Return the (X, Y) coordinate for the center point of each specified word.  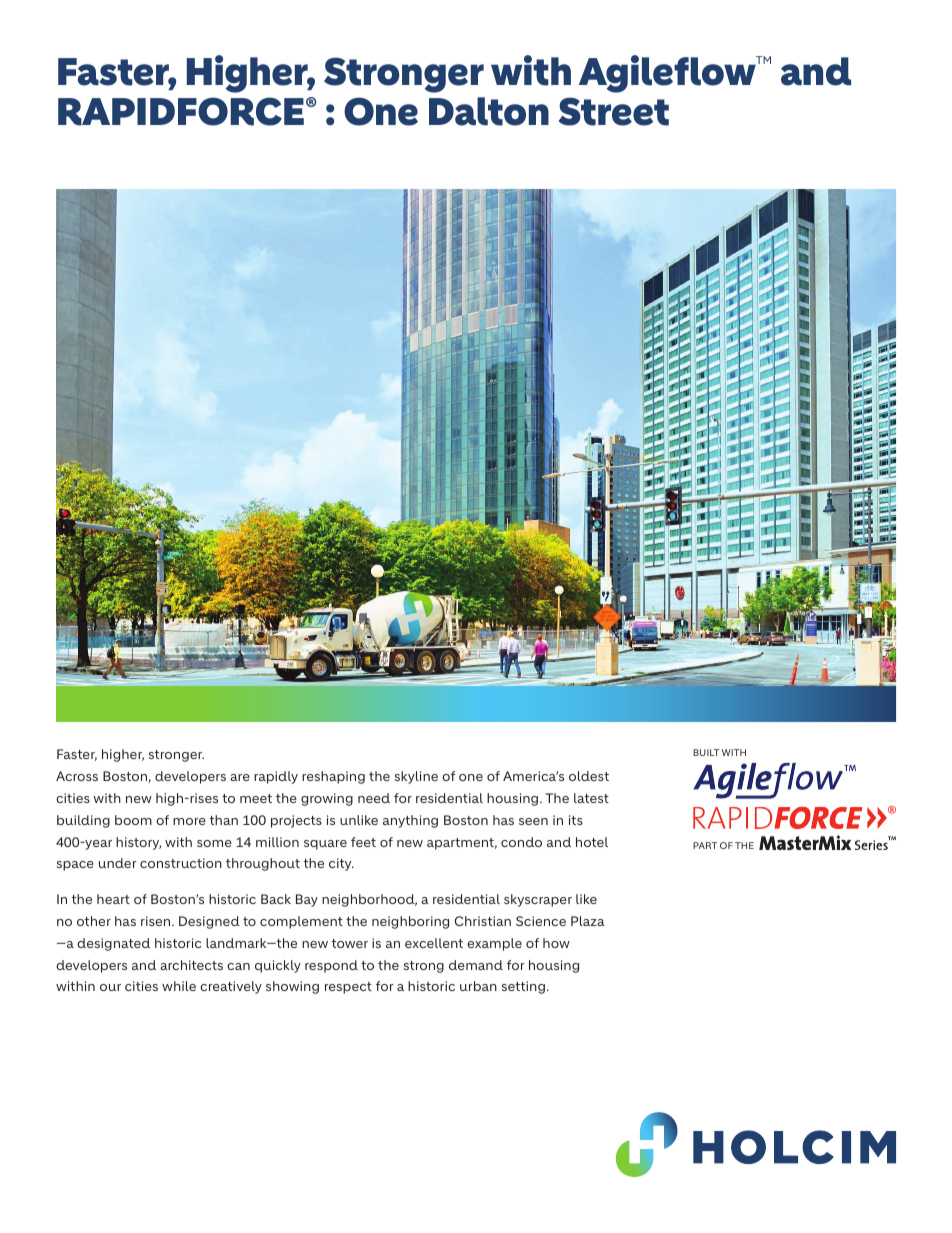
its (576, 820)
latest (591, 798)
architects (191, 965)
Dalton (489, 111)
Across (77, 776)
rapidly (276, 777)
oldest (589, 776)
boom (133, 820)
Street (614, 111)
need (374, 798)
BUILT (706, 752)
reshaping (333, 777)
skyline (416, 777)
